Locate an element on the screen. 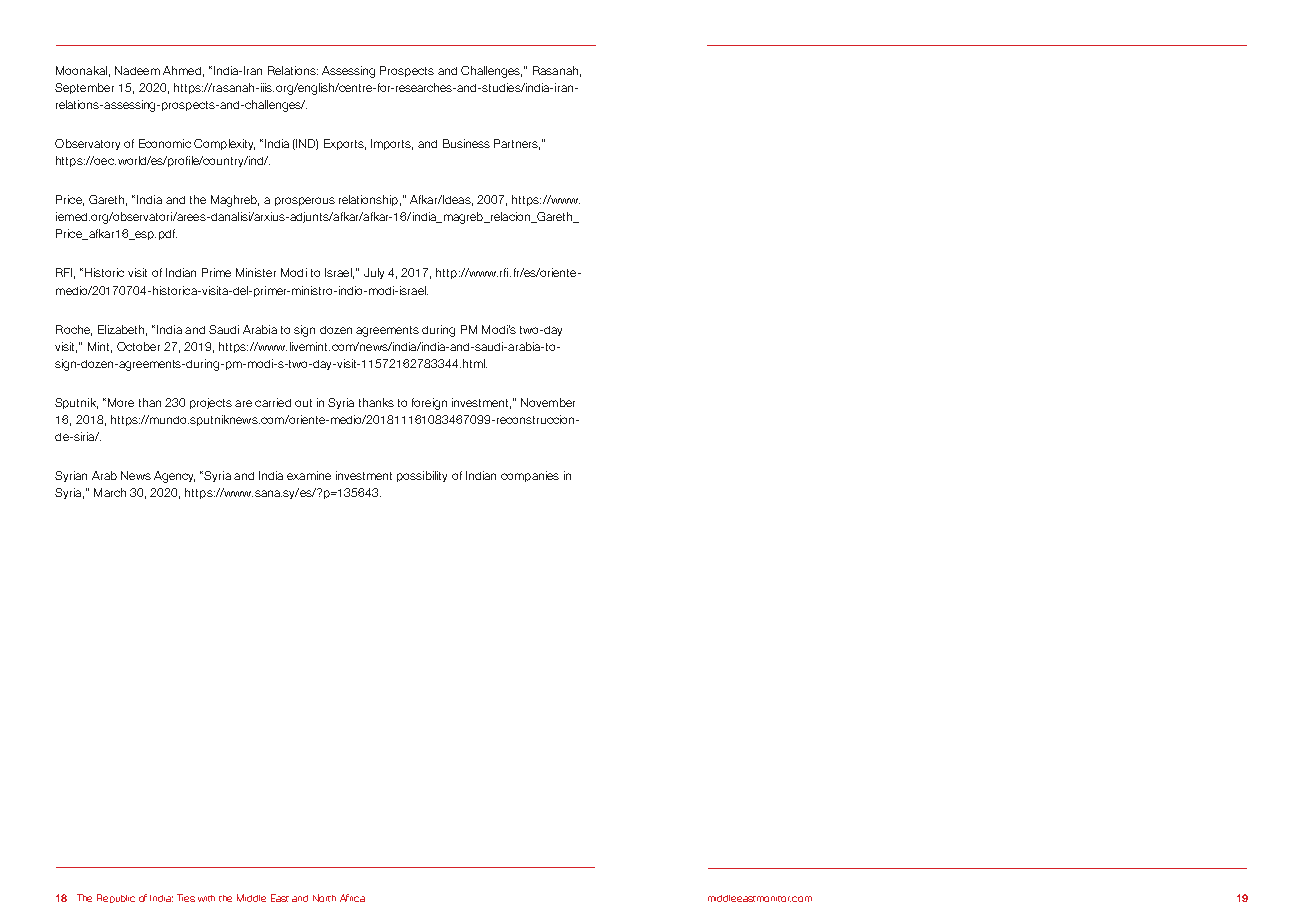  companies is located at coordinates (530, 476).
